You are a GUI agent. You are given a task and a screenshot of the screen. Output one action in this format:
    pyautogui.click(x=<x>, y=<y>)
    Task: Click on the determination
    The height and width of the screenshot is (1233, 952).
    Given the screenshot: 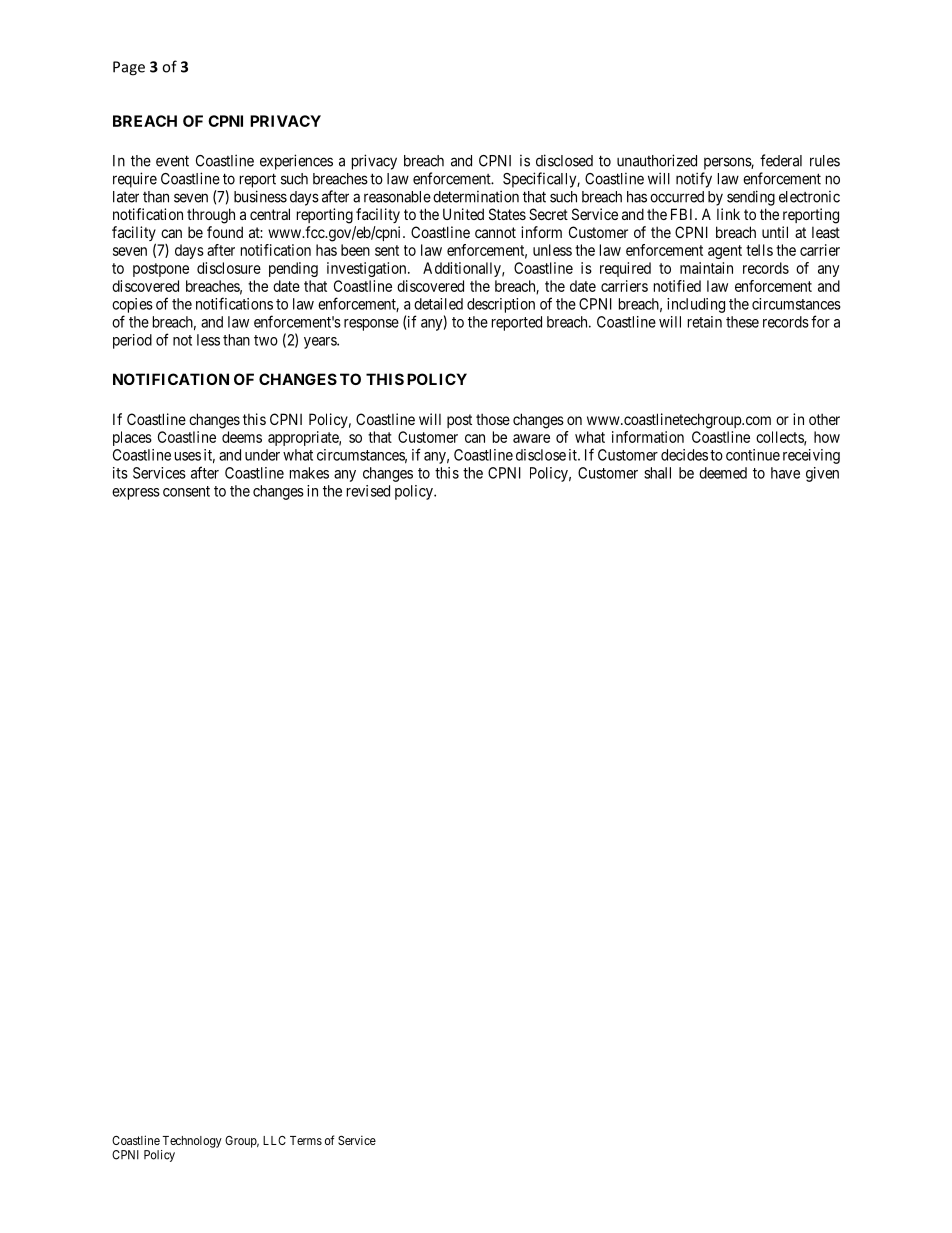 What is the action you would take?
    pyautogui.click(x=476, y=196)
